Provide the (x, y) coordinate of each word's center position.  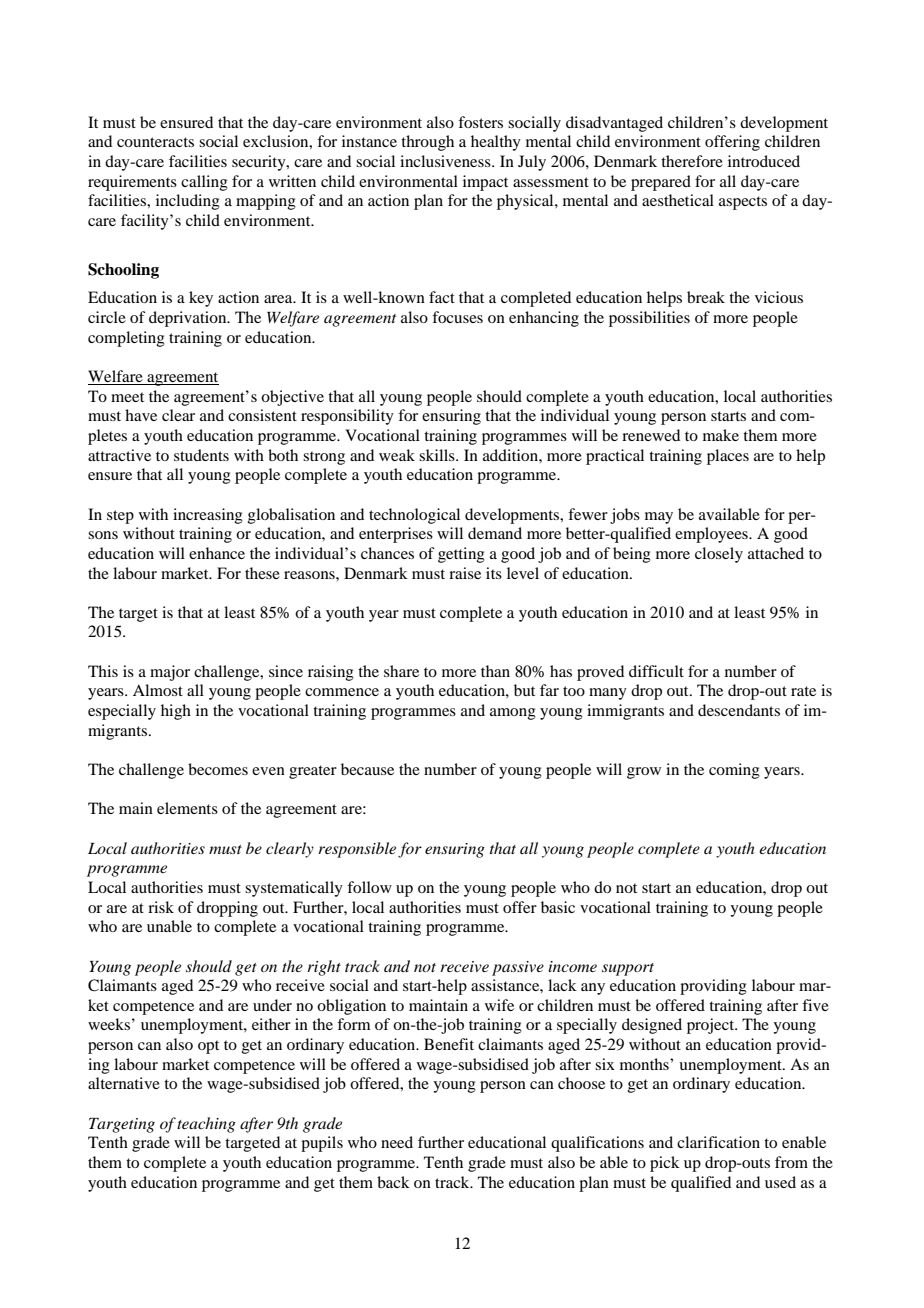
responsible (357, 850)
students (201, 455)
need (397, 1142)
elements (187, 808)
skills (438, 455)
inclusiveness (446, 161)
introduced (764, 161)
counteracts (155, 142)
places (728, 457)
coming (734, 771)
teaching (206, 1125)
